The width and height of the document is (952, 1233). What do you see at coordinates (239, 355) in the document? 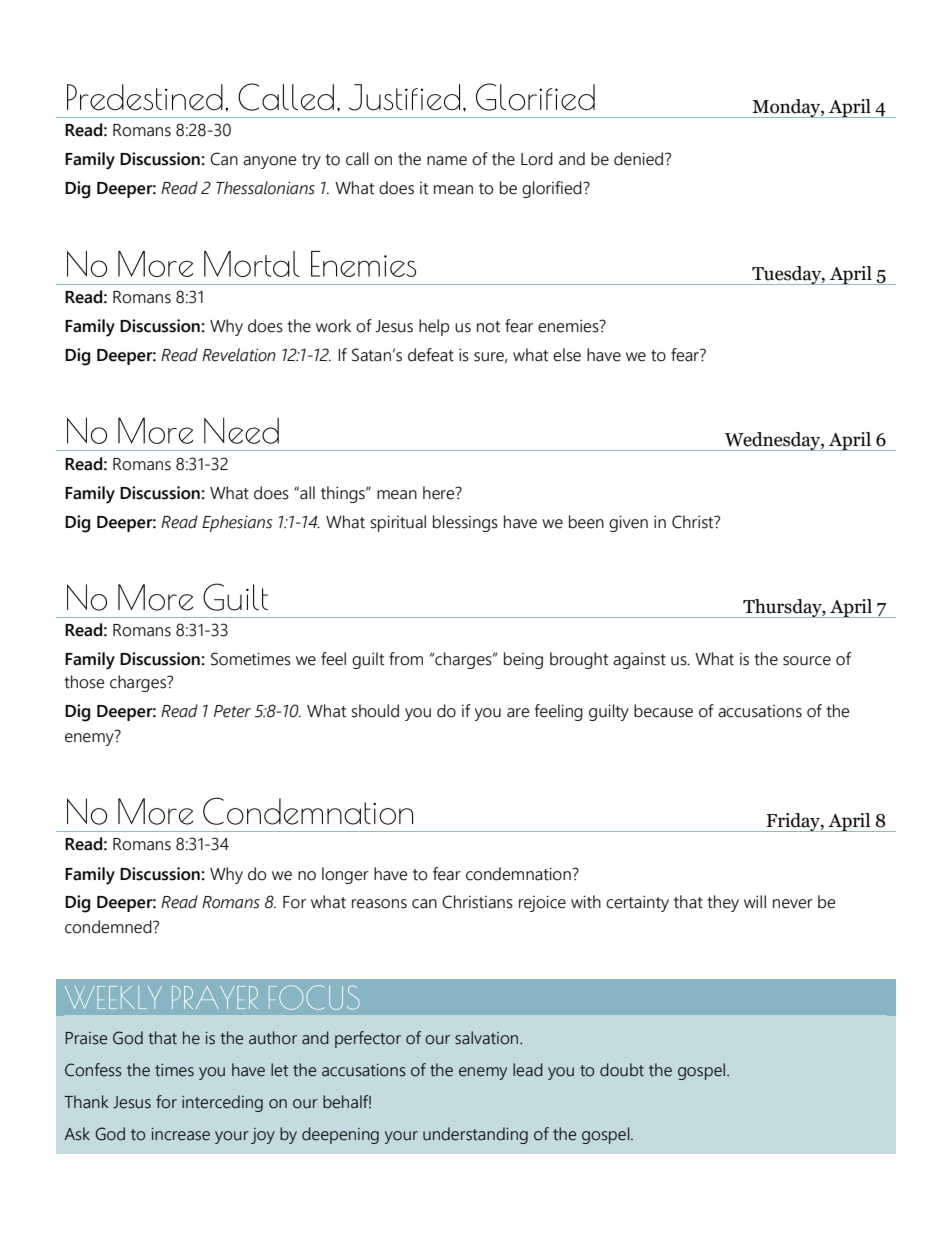
I see `Revelation` at bounding box center [239, 355].
